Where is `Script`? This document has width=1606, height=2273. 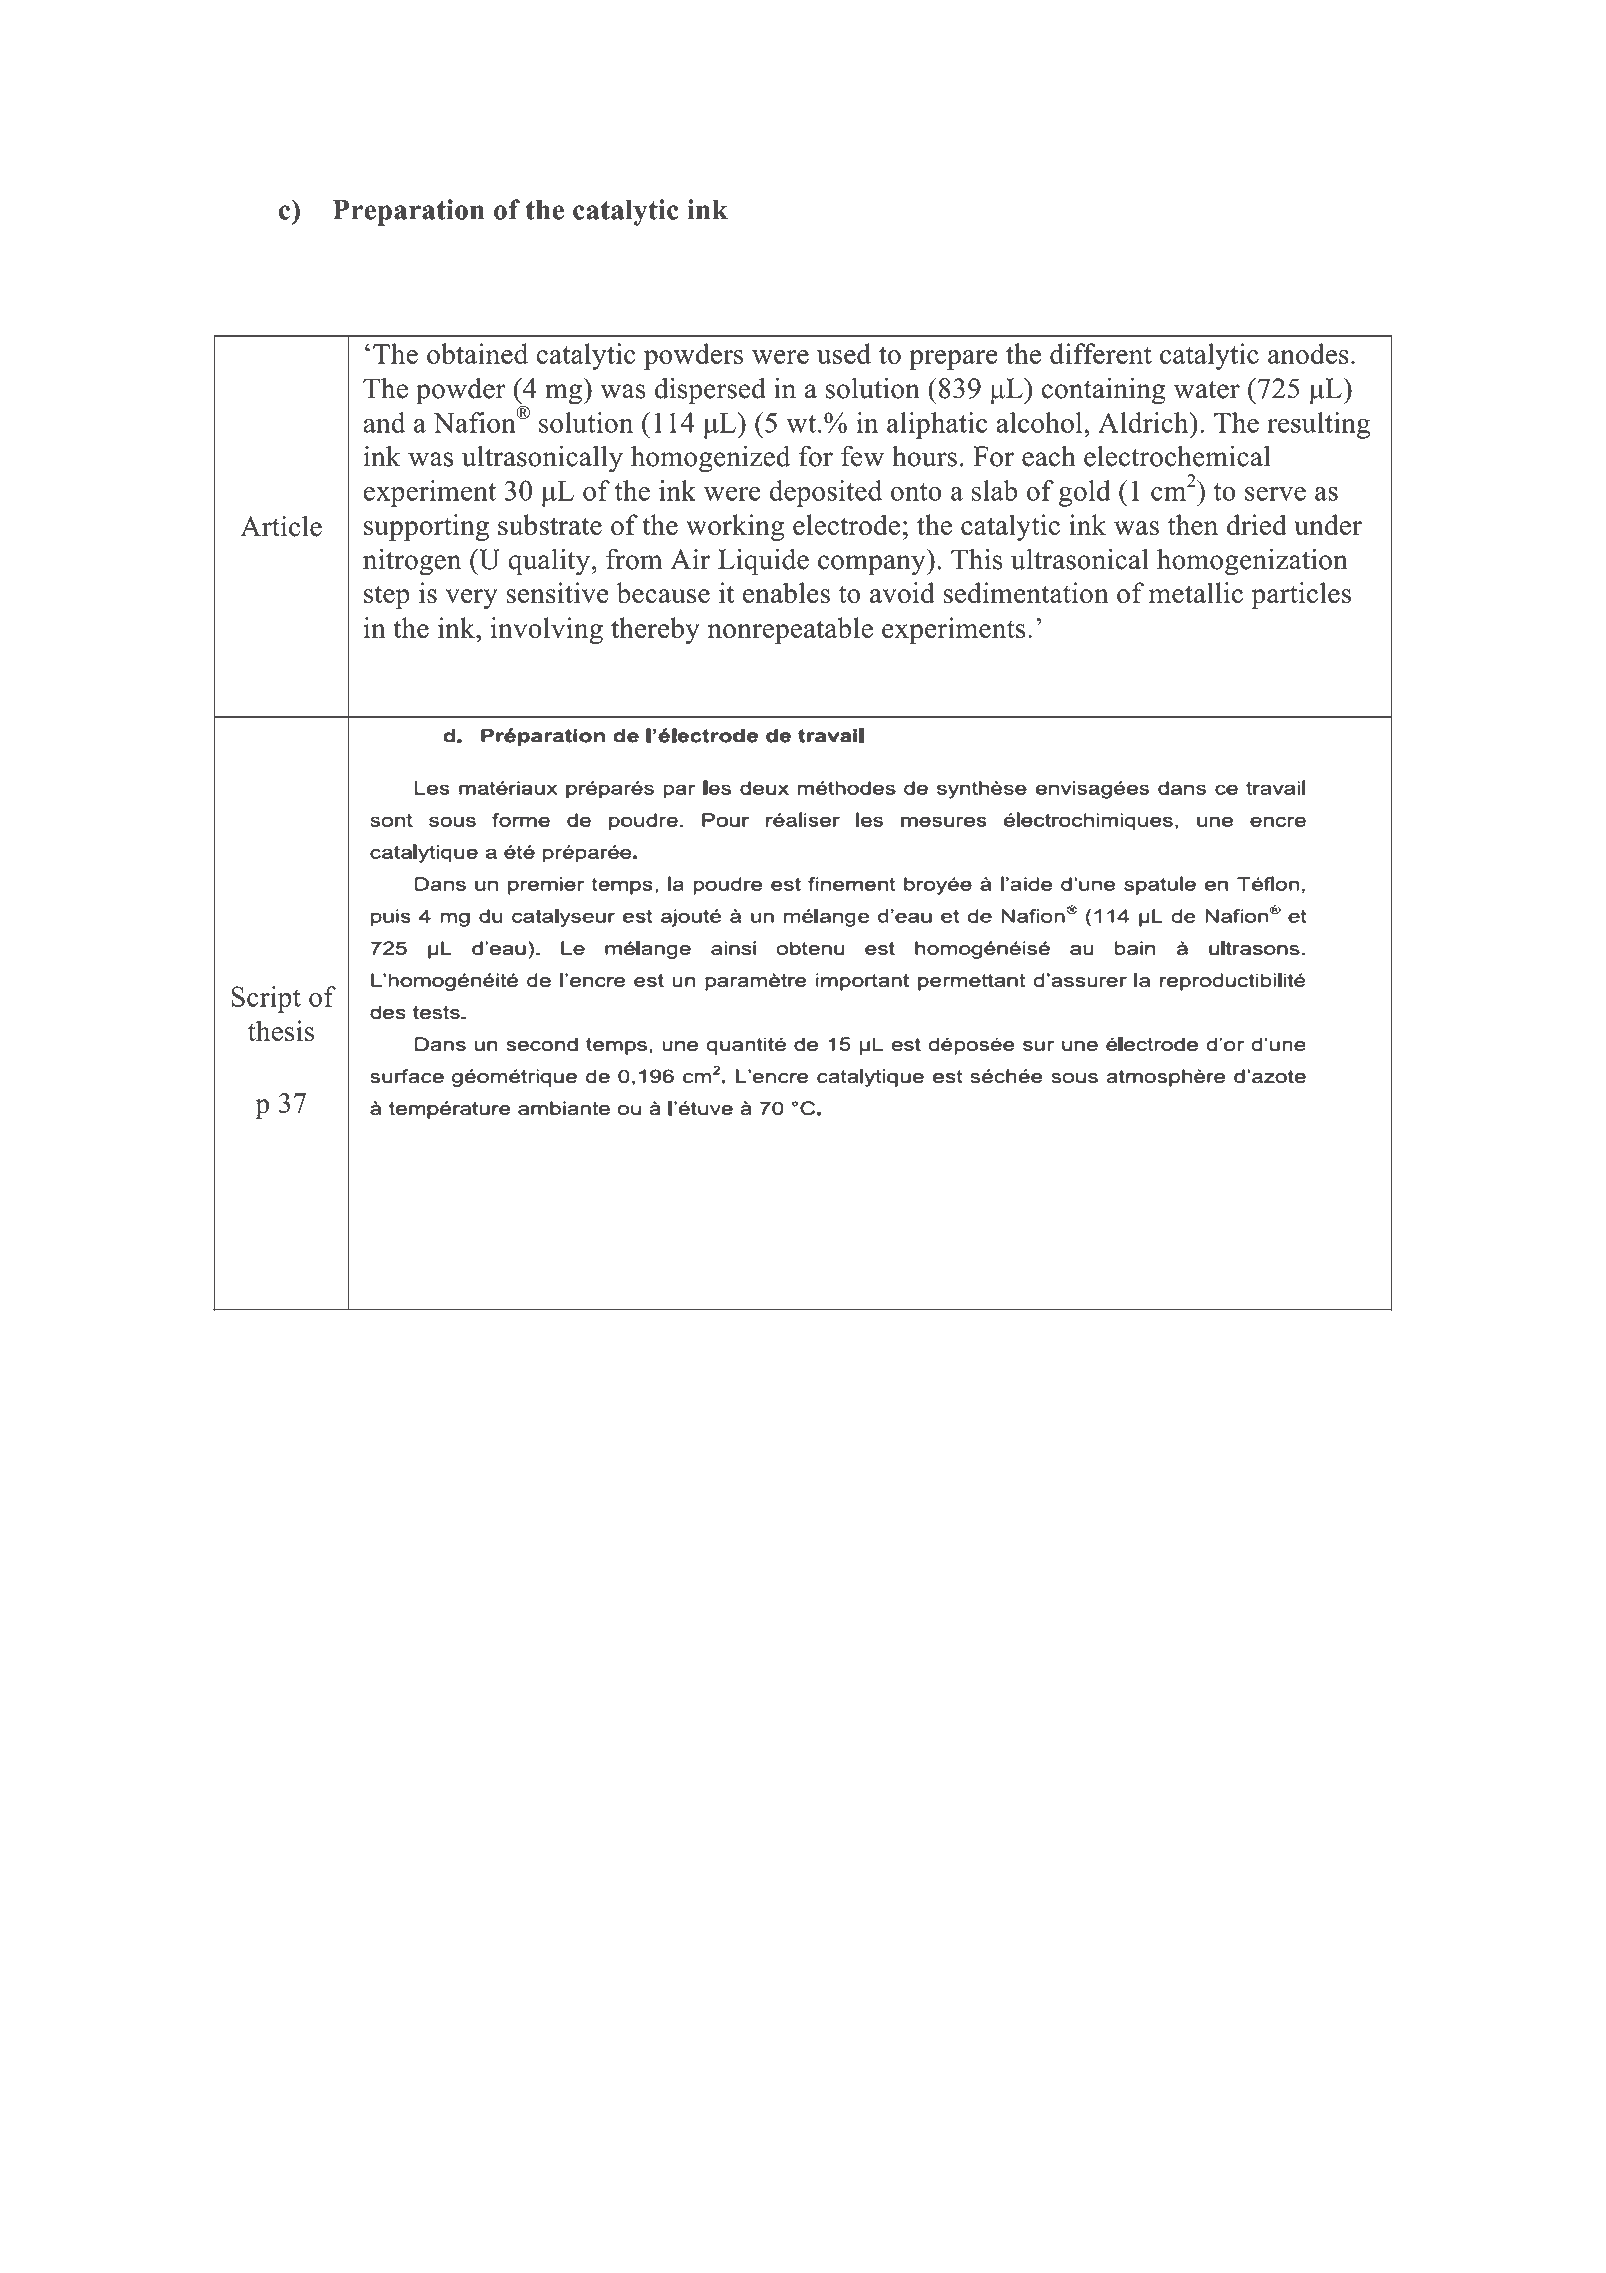 Script is located at coordinates (266, 999).
